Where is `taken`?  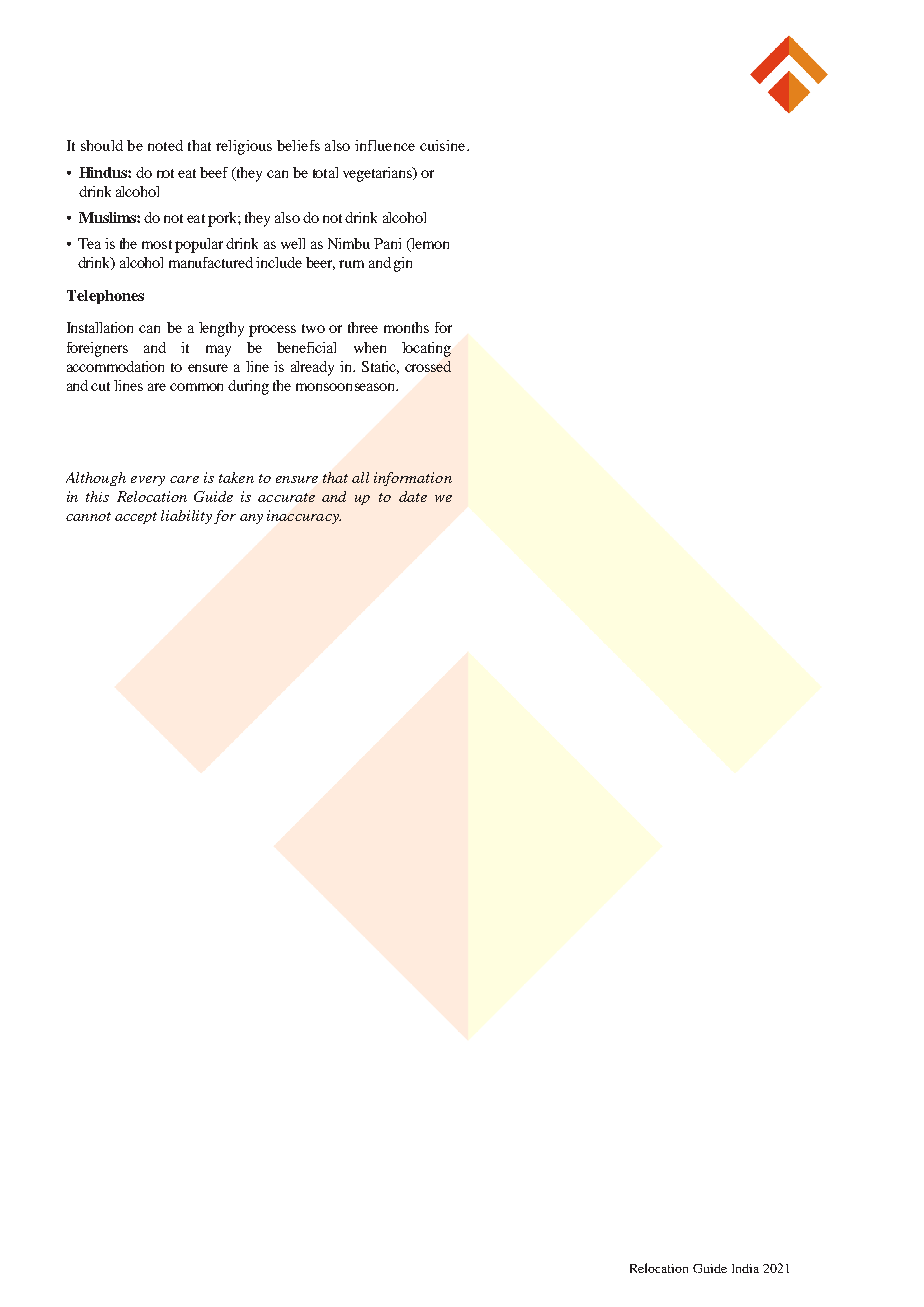
taken is located at coordinates (236, 477).
